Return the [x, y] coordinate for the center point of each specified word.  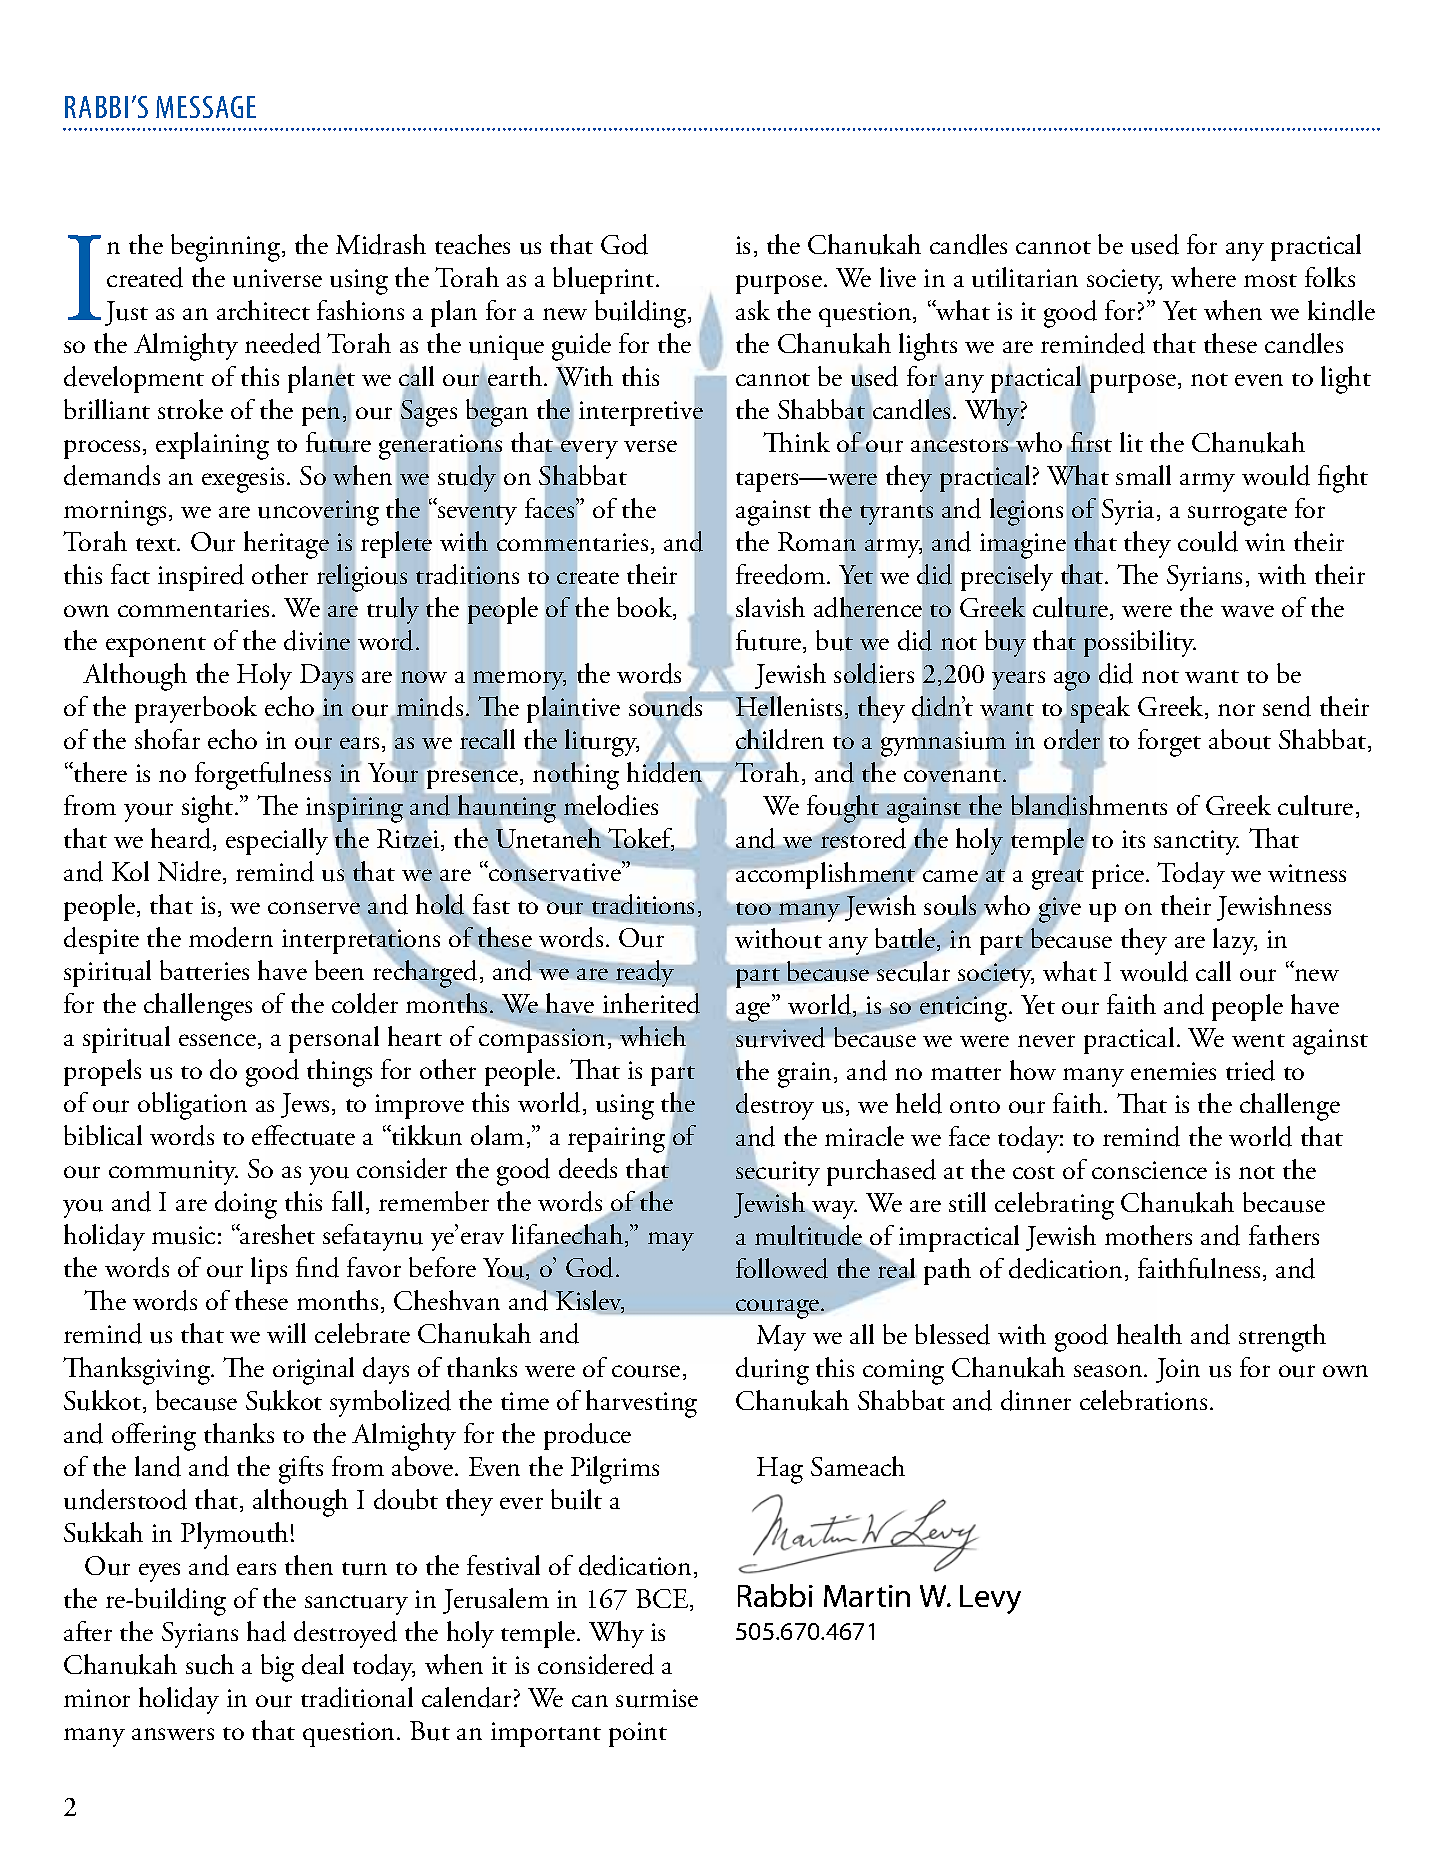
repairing [616, 1140]
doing [246, 1205]
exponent [156, 647]
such [210, 1664]
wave [1247, 611]
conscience [1149, 1170]
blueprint [605, 280]
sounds [665, 706]
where [1203, 277]
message [206, 107]
